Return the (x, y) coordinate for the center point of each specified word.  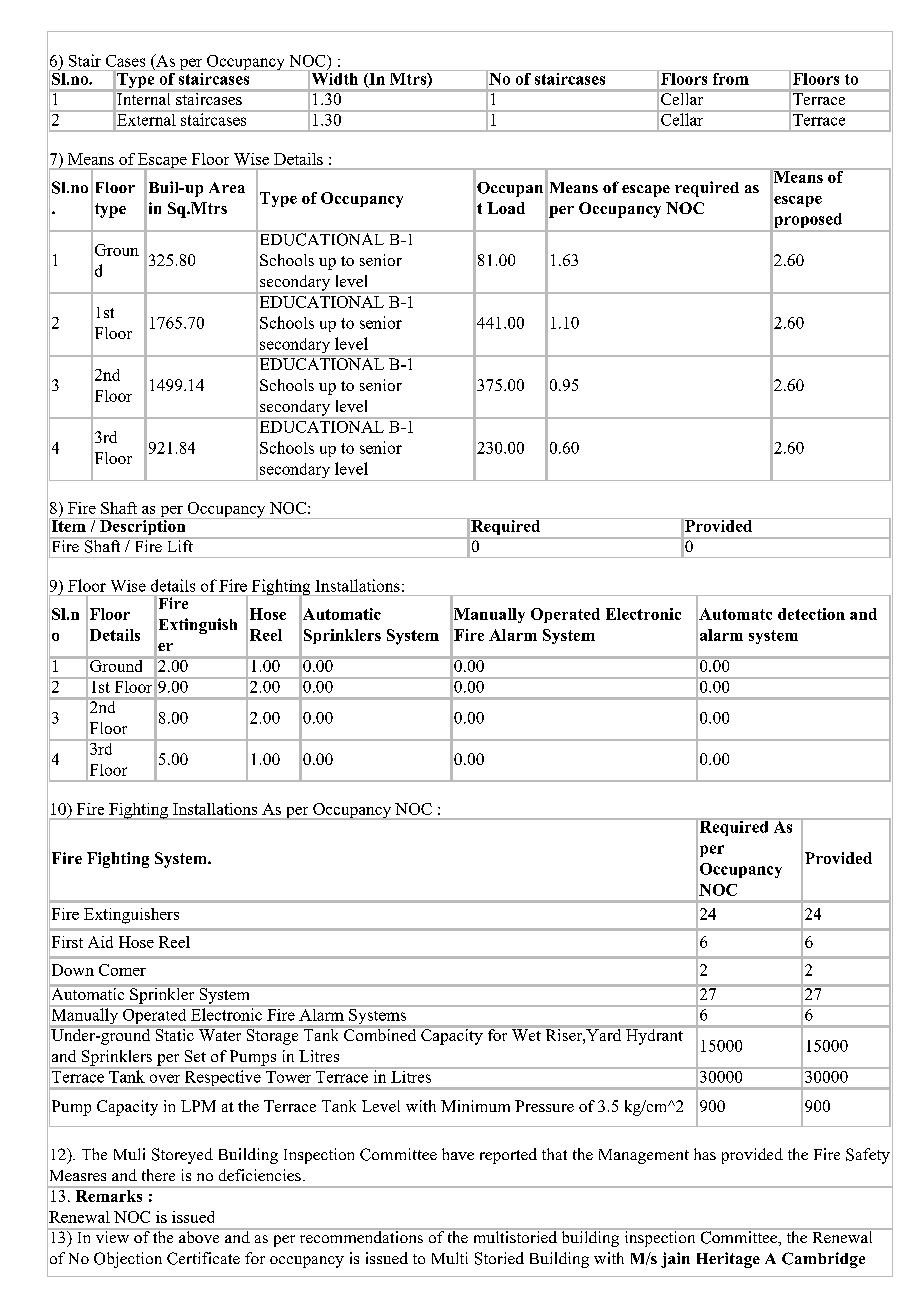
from (730, 77)
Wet (526, 1035)
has (705, 1154)
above (199, 1235)
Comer (122, 970)
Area (227, 187)
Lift (180, 544)
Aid (100, 942)
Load (506, 208)
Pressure (544, 1106)
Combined (380, 1033)
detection (811, 614)
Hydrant (654, 1035)
